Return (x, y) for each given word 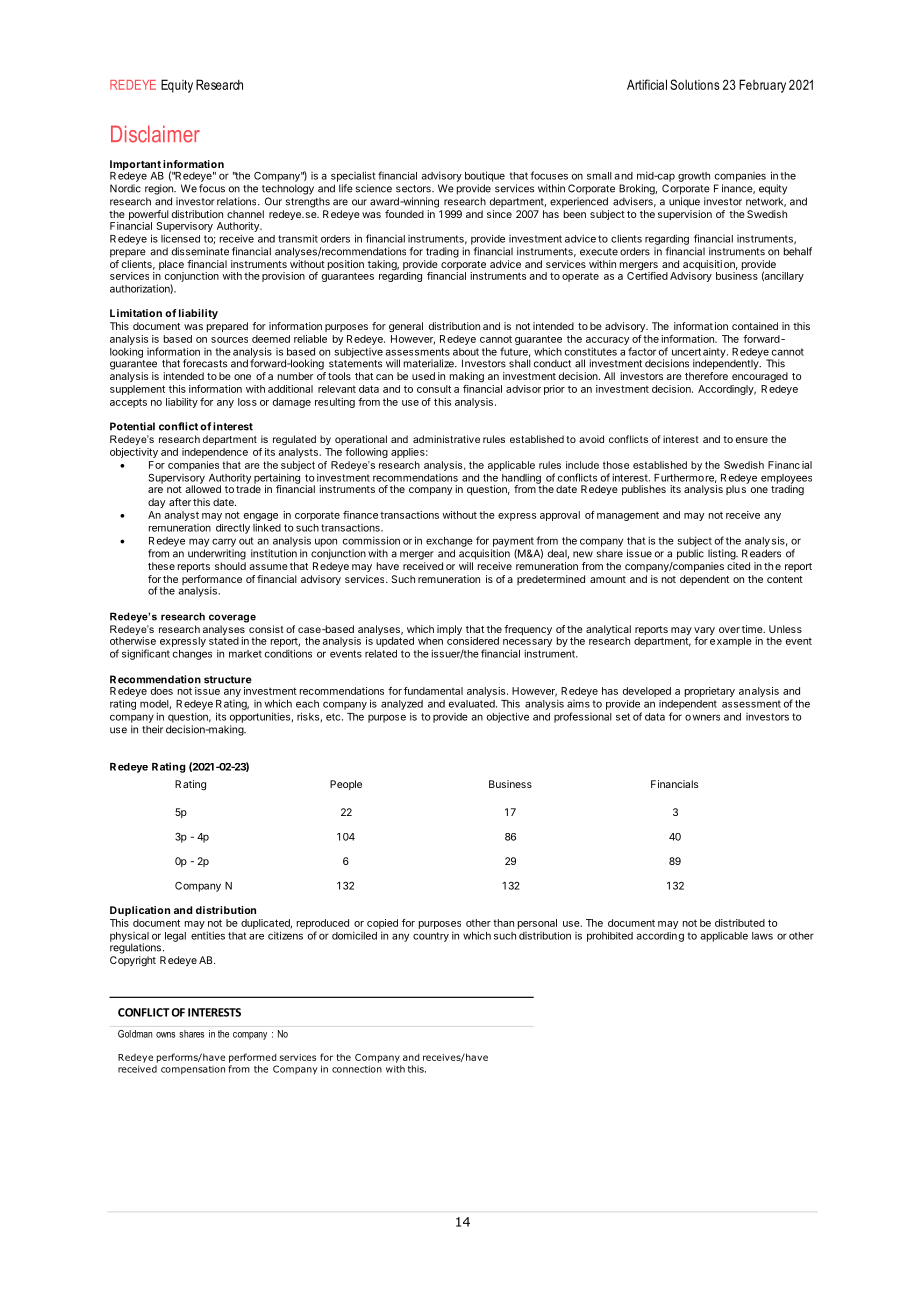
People (346, 785)
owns (165, 1035)
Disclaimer (155, 134)
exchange (449, 542)
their (152, 729)
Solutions (695, 84)
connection (357, 1069)
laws (762, 936)
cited (738, 566)
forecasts (205, 363)
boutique (485, 176)
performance (212, 581)
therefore (706, 376)
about (466, 352)
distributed (740, 923)
